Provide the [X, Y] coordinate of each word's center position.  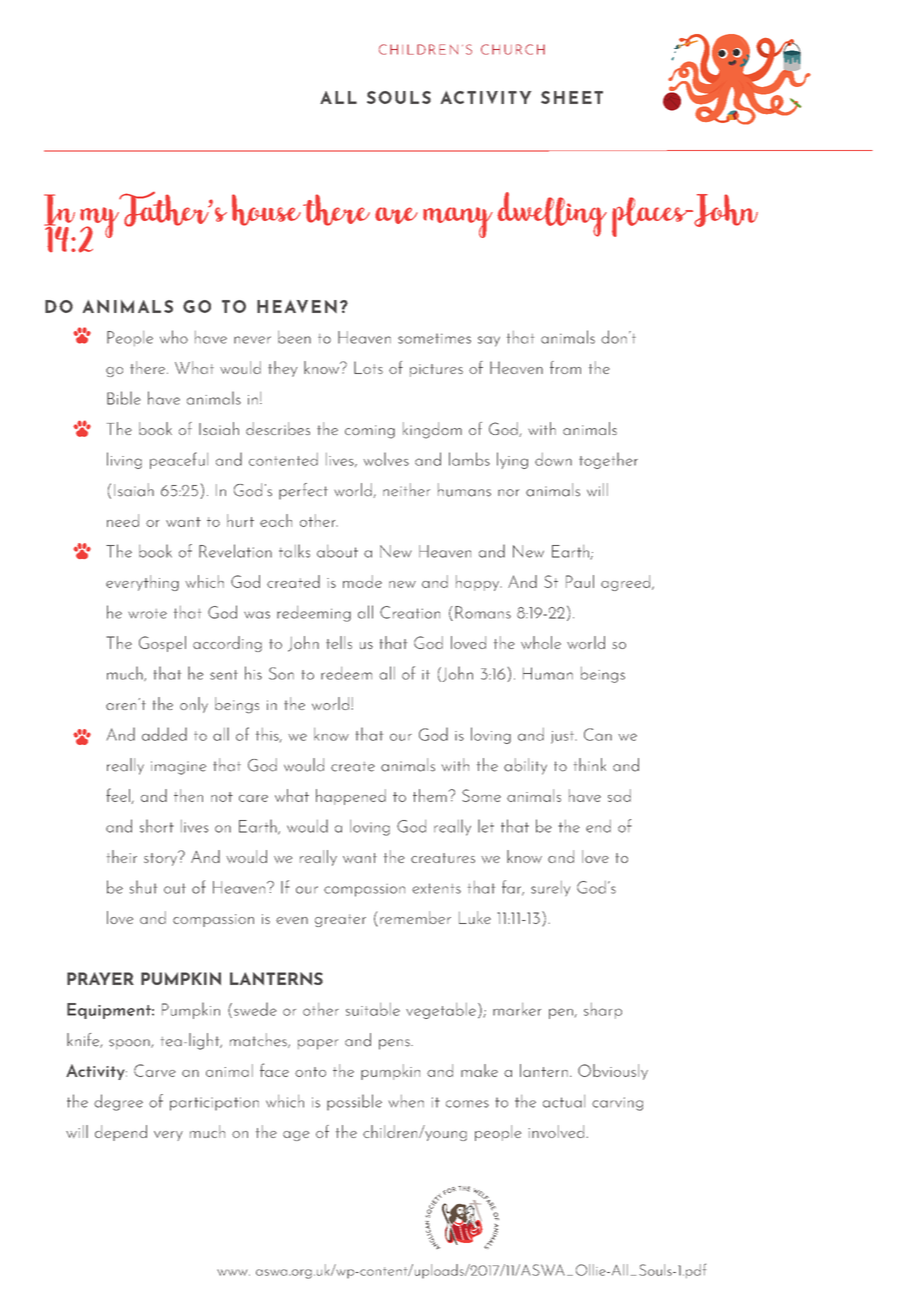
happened [351, 797]
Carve [155, 1070]
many [458, 222]
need [123, 520]
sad [619, 795]
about [337, 551]
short [157, 826]
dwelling [552, 214]
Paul [580, 581]
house [266, 210]
